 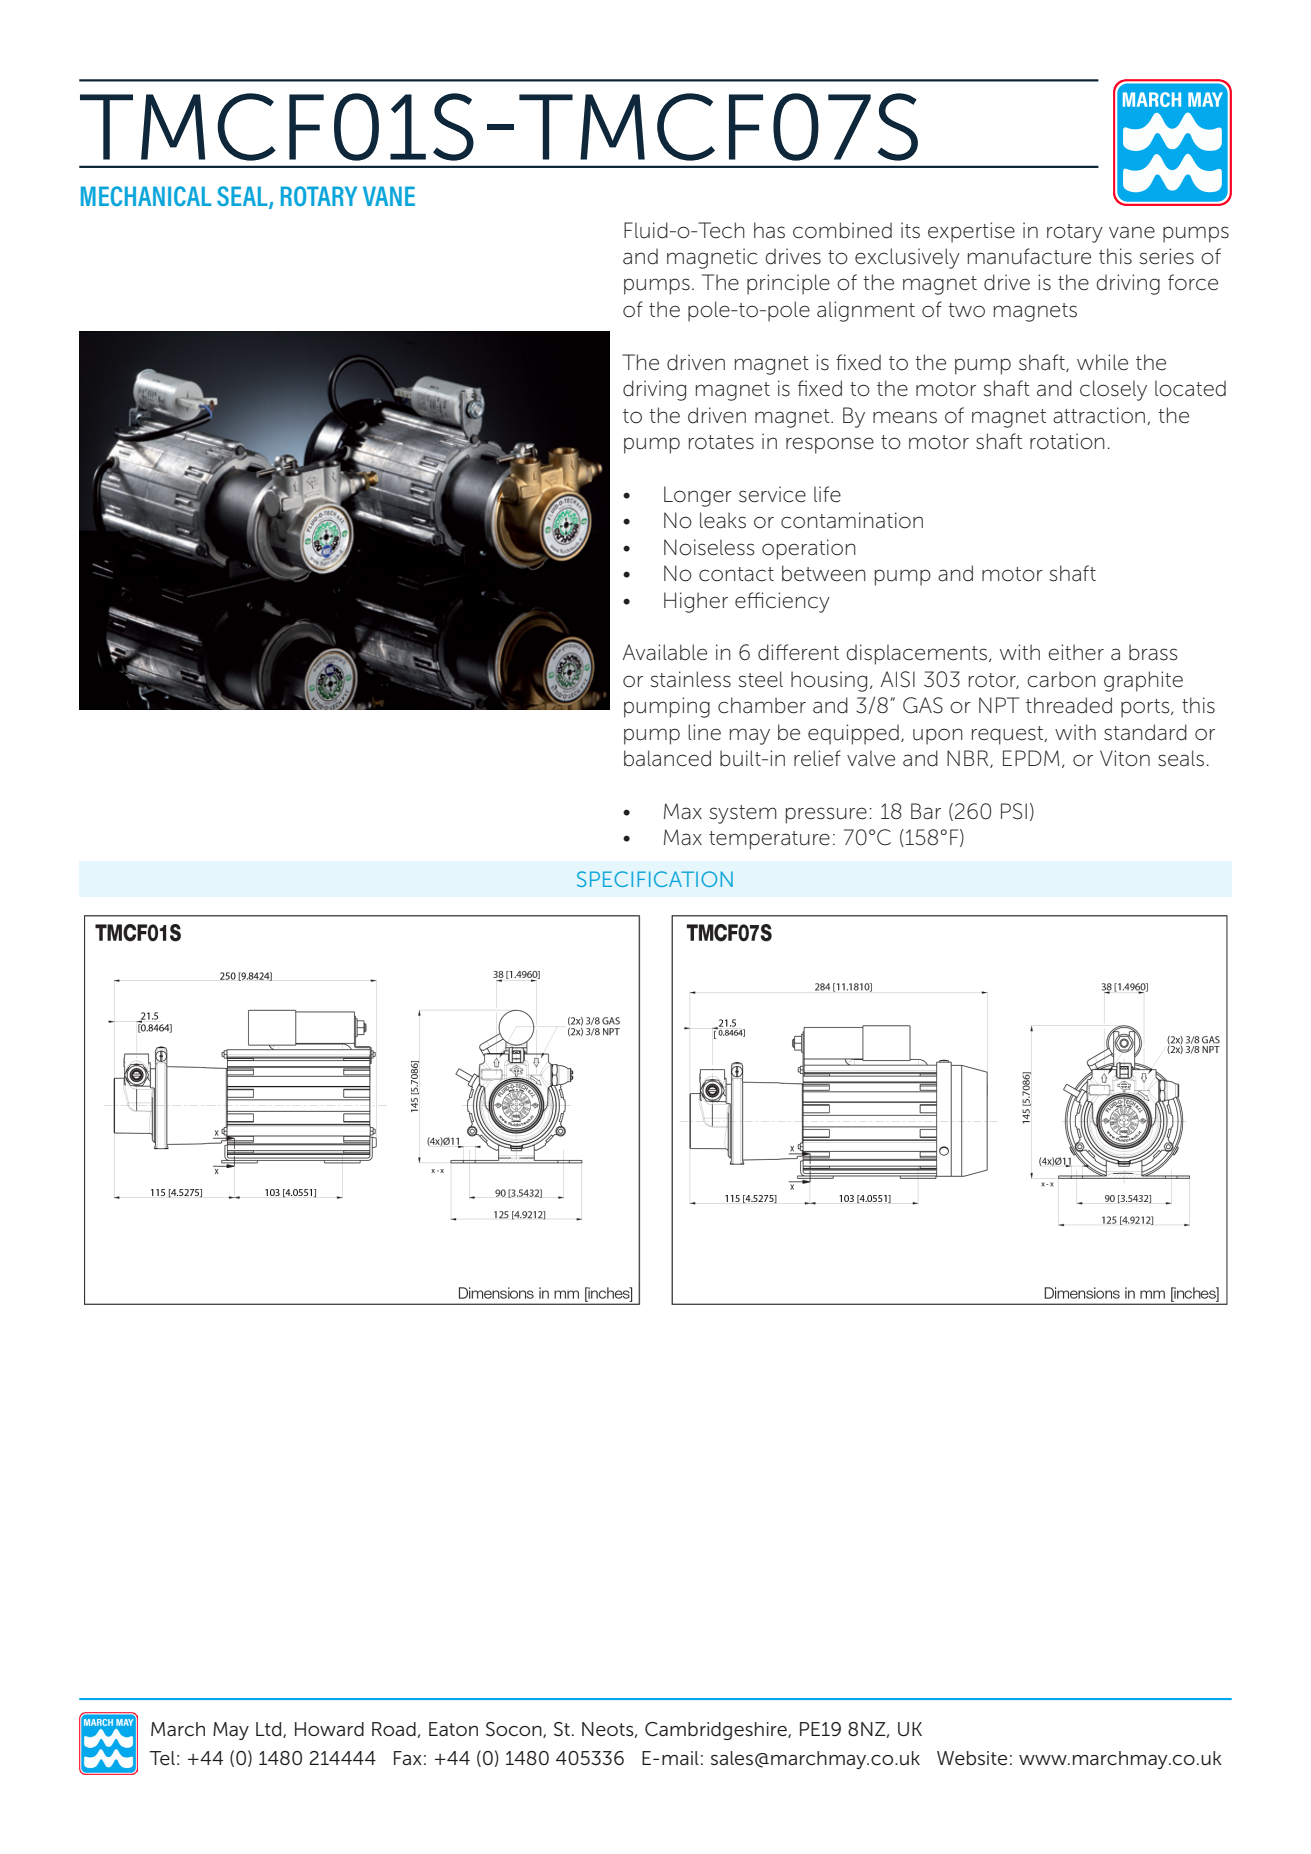 I want to click on Ltd, so click(x=270, y=1730).
